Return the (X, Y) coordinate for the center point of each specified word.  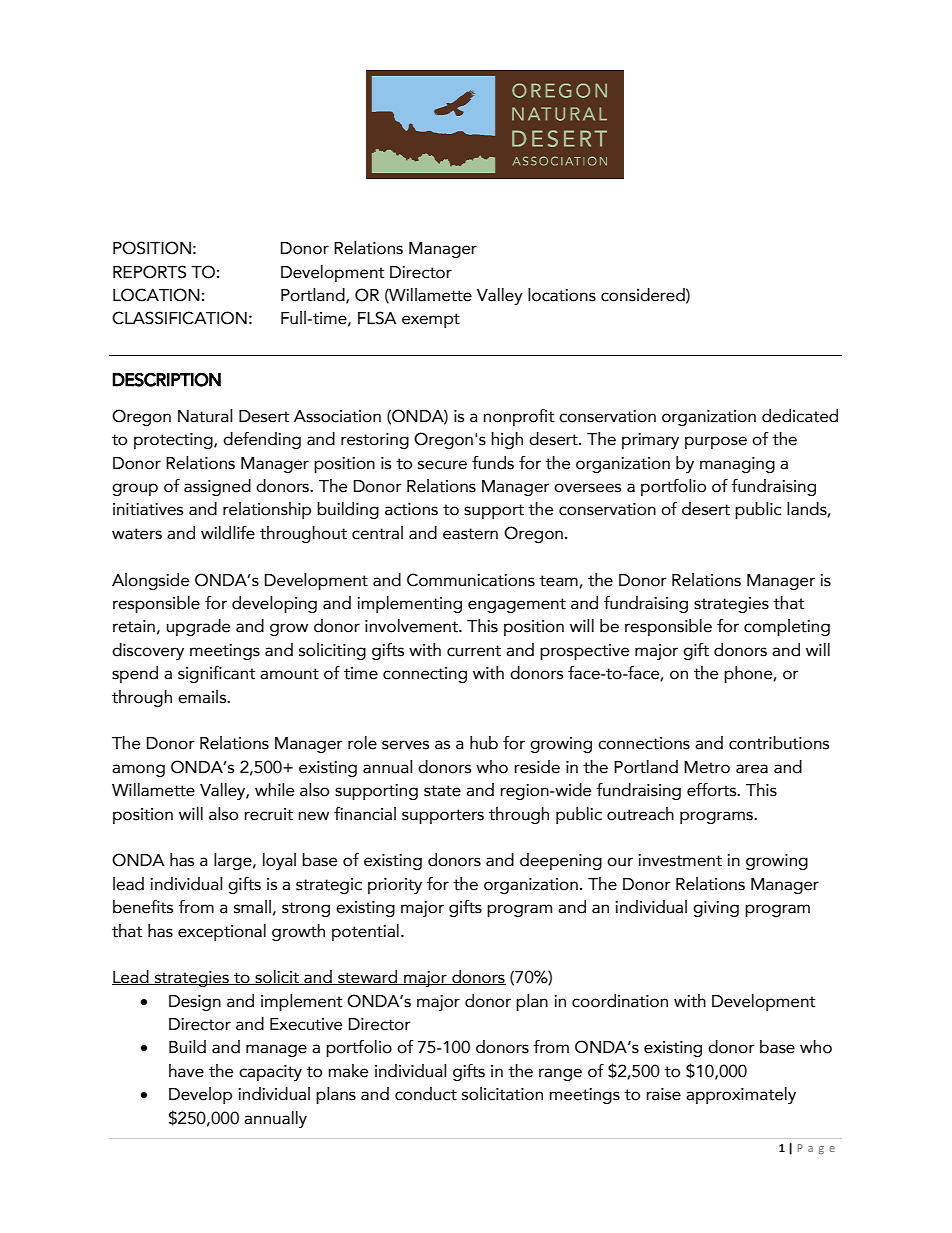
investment (680, 860)
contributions (779, 743)
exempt (431, 320)
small (252, 907)
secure (442, 465)
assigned (217, 487)
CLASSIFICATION (179, 318)
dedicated (800, 416)
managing (737, 465)
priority (395, 886)
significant (216, 674)
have (186, 1071)
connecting (425, 675)
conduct (426, 1094)
